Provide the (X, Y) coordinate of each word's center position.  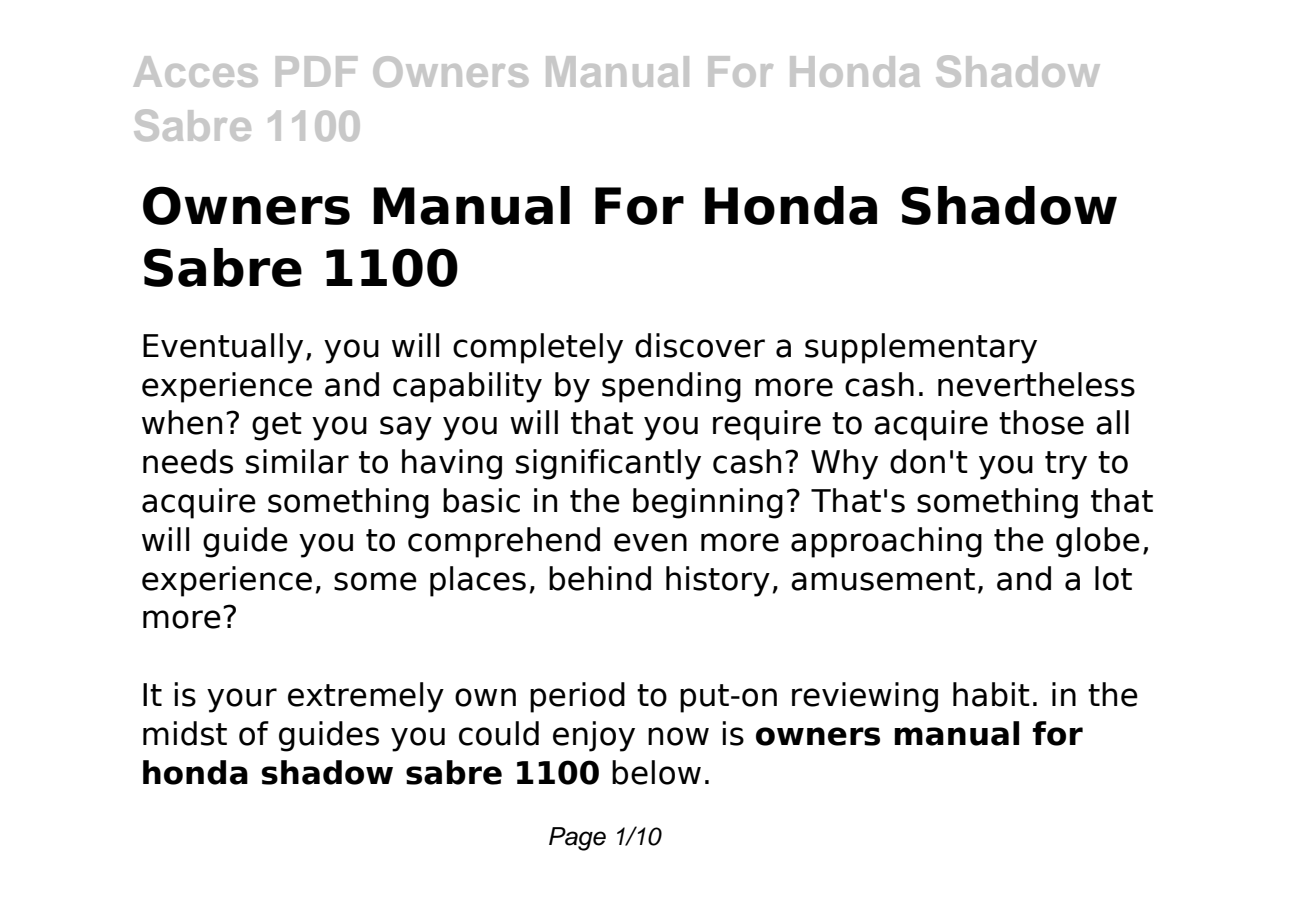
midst (185, 733)
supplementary (921, 348)
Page (577, 839)
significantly (608, 464)
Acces (196, 71)
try (1066, 465)
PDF (316, 71)
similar (297, 461)
